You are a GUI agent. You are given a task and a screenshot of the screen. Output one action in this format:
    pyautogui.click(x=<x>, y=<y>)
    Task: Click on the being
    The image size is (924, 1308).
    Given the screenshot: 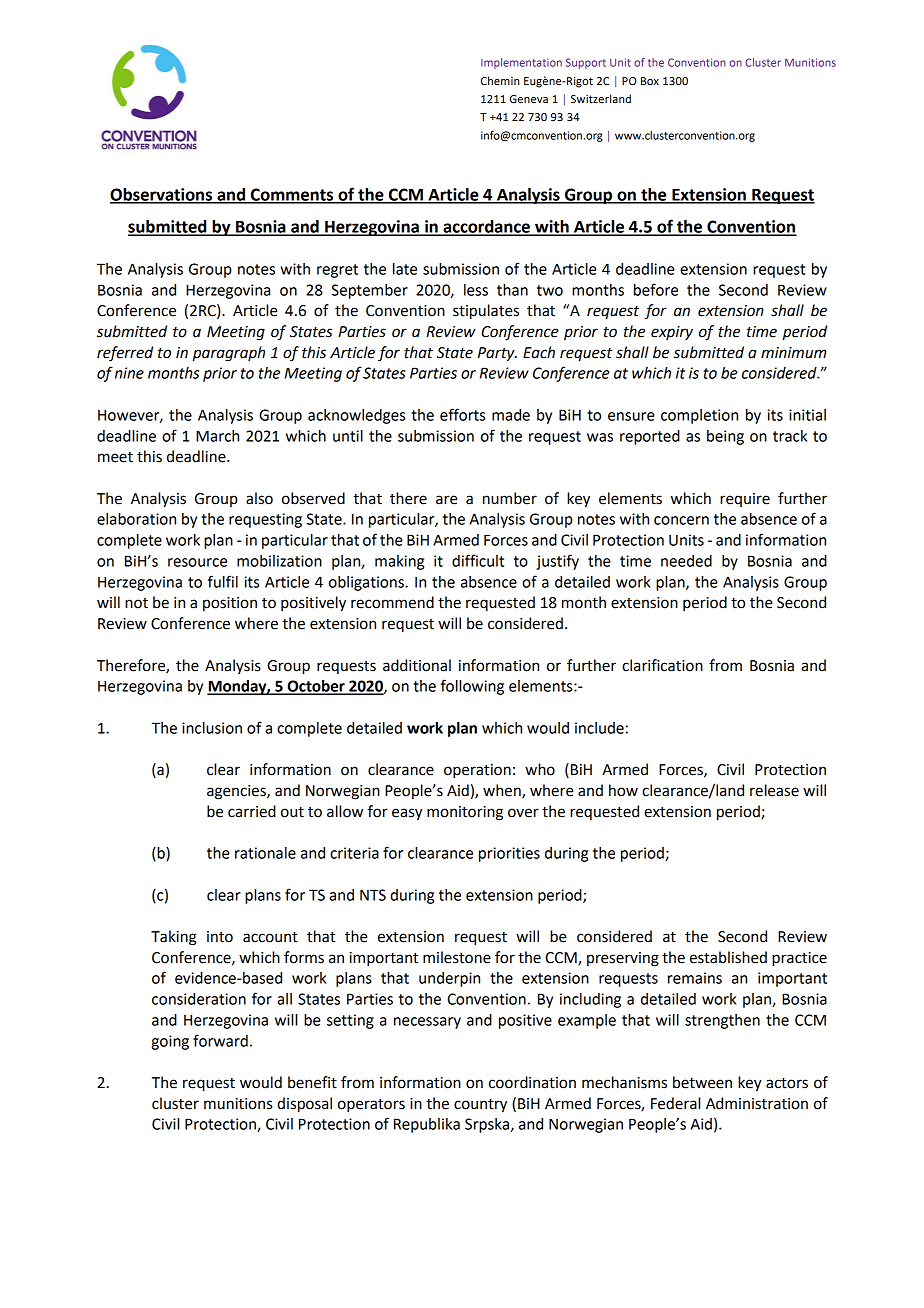 What is the action you would take?
    pyautogui.click(x=725, y=437)
